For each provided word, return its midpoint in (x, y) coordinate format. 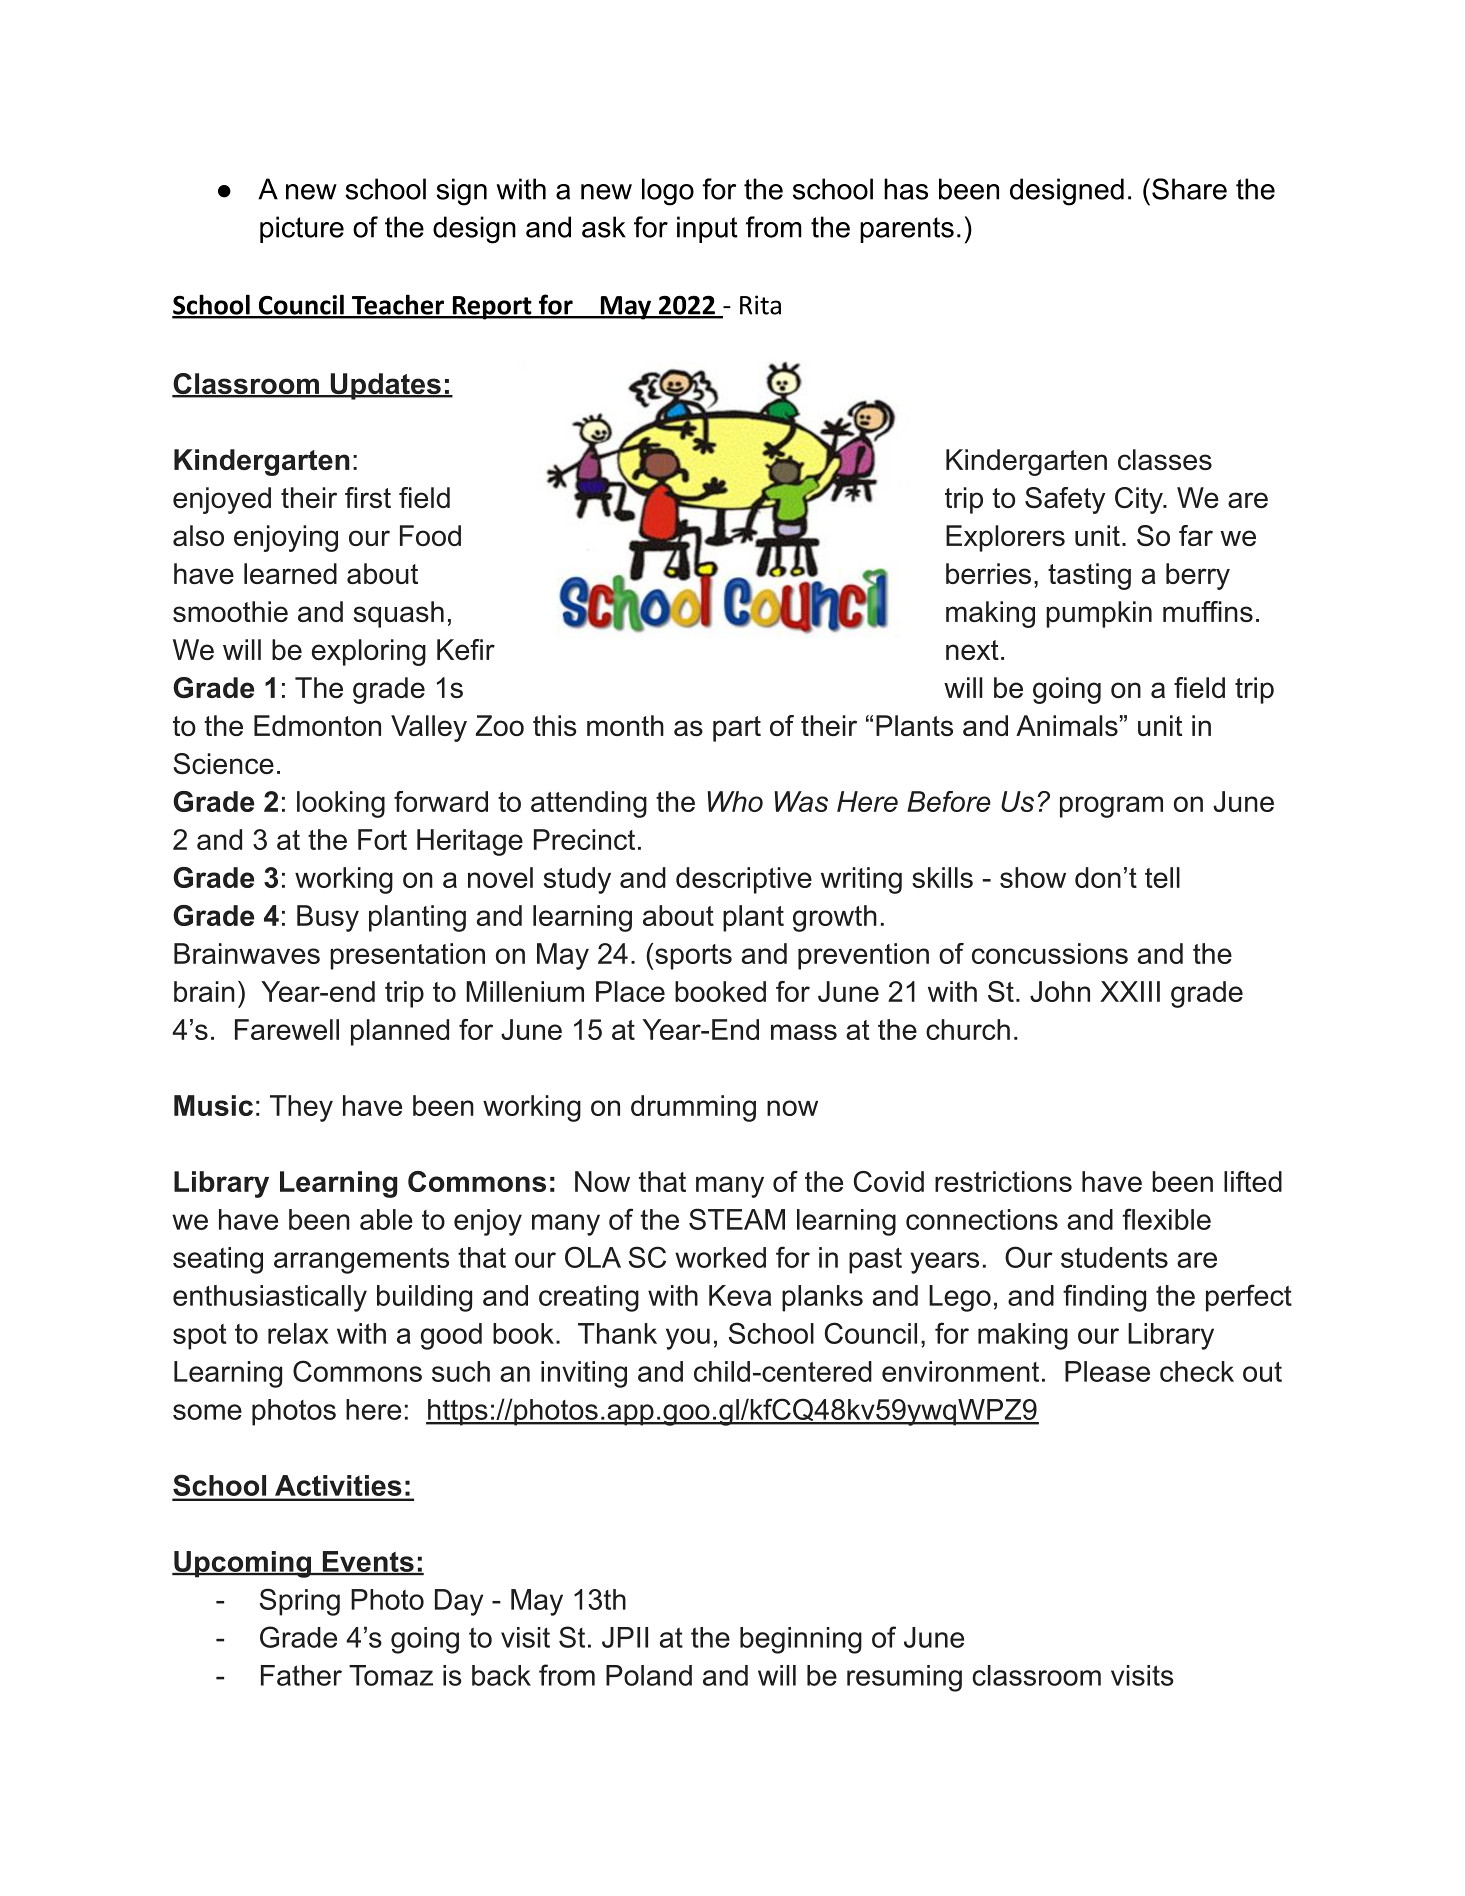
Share (1188, 189)
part (737, 729)
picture (302, 229)
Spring (300, 1602)
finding (1104, 1298)
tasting (1089, 576)
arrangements (361, 1261)
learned (290, 573)
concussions (1050, 953)
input (707, 229)
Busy (328, 918)
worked (720, 1257)
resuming (904, 1678)
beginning (801, 1640)
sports (692, 957)
